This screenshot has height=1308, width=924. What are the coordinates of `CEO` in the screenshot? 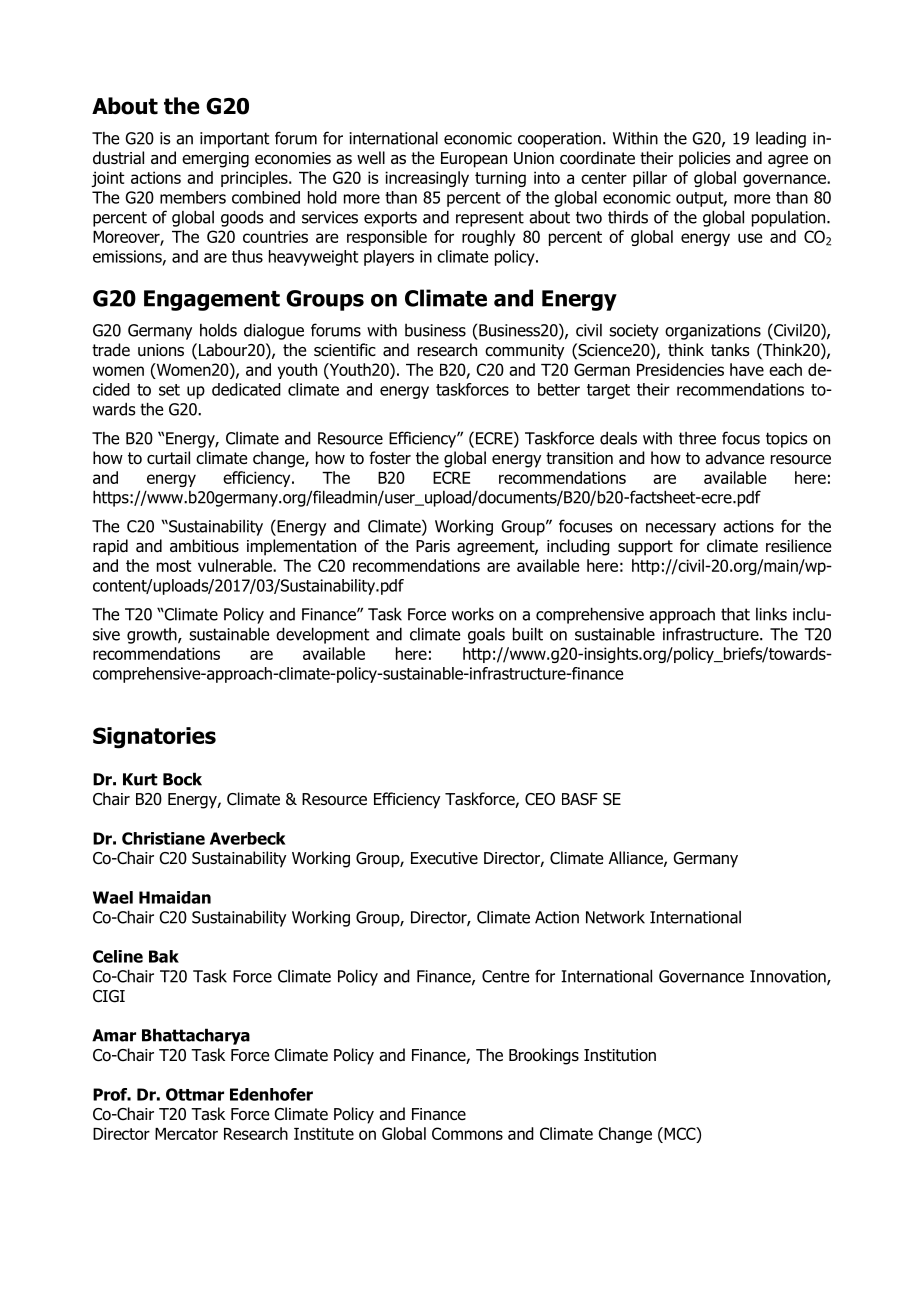 It's located at (540, 799).
